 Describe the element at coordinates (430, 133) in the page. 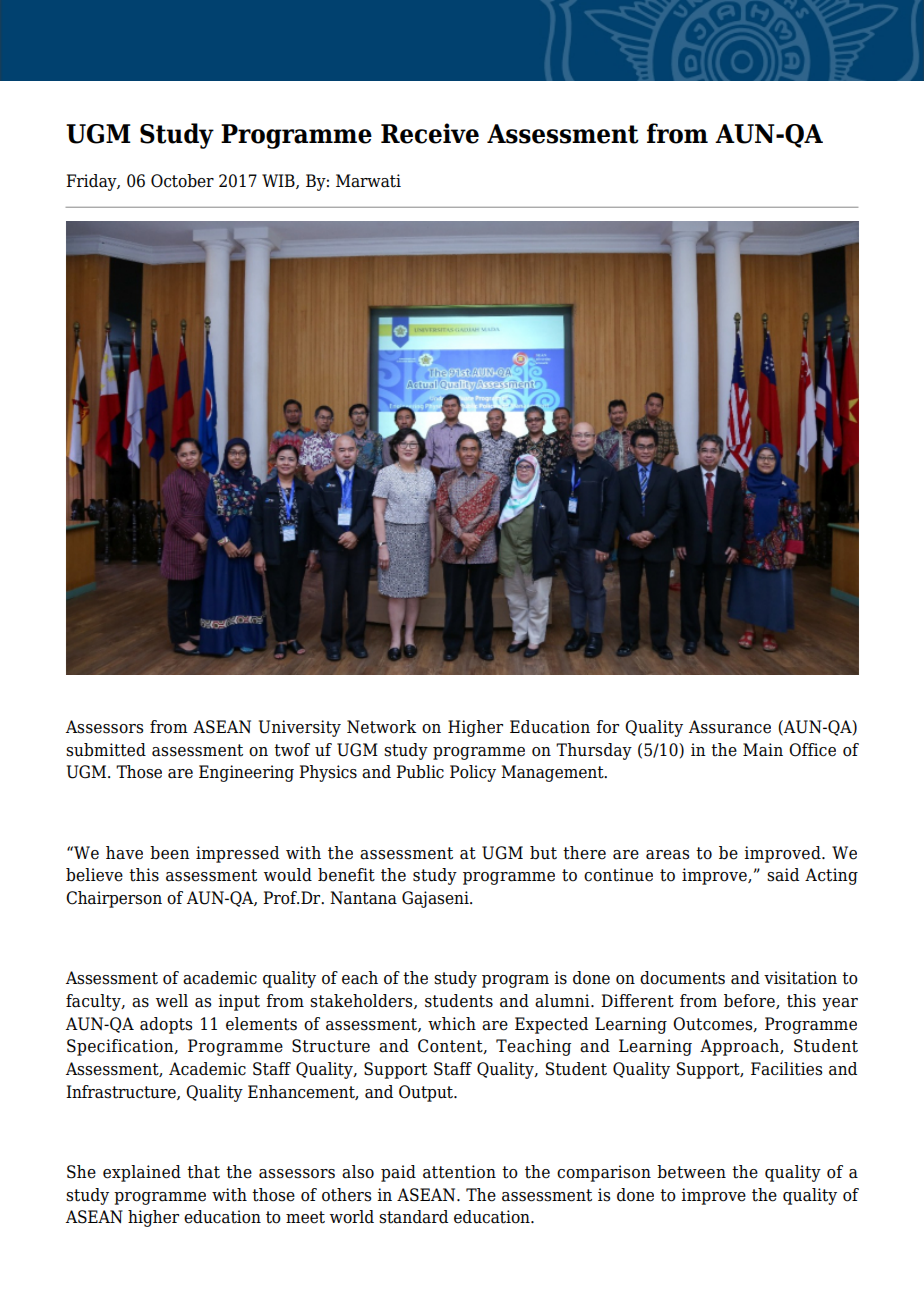

I see `Receive` at that location.
